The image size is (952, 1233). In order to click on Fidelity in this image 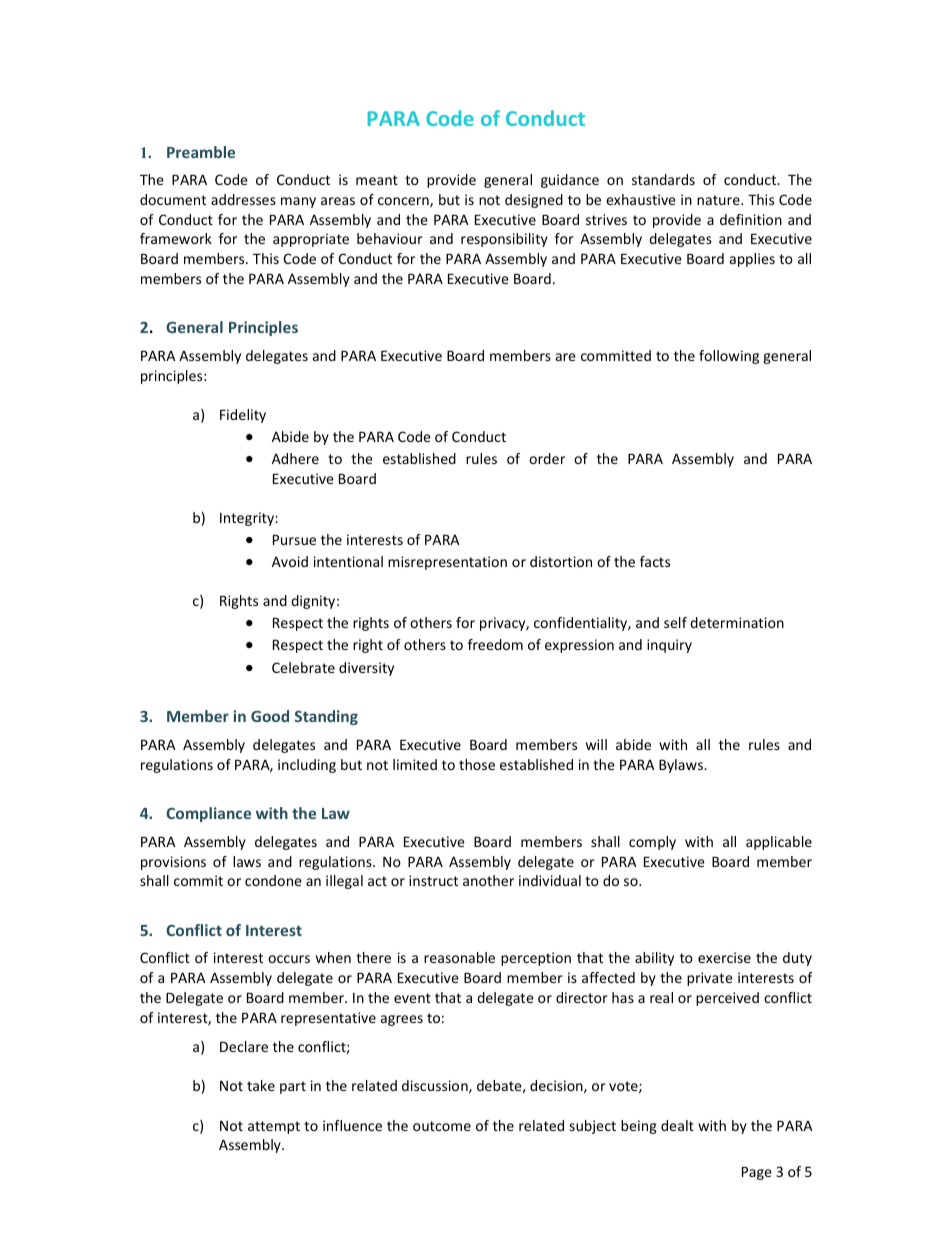, I will do `click(243, 416)`.
